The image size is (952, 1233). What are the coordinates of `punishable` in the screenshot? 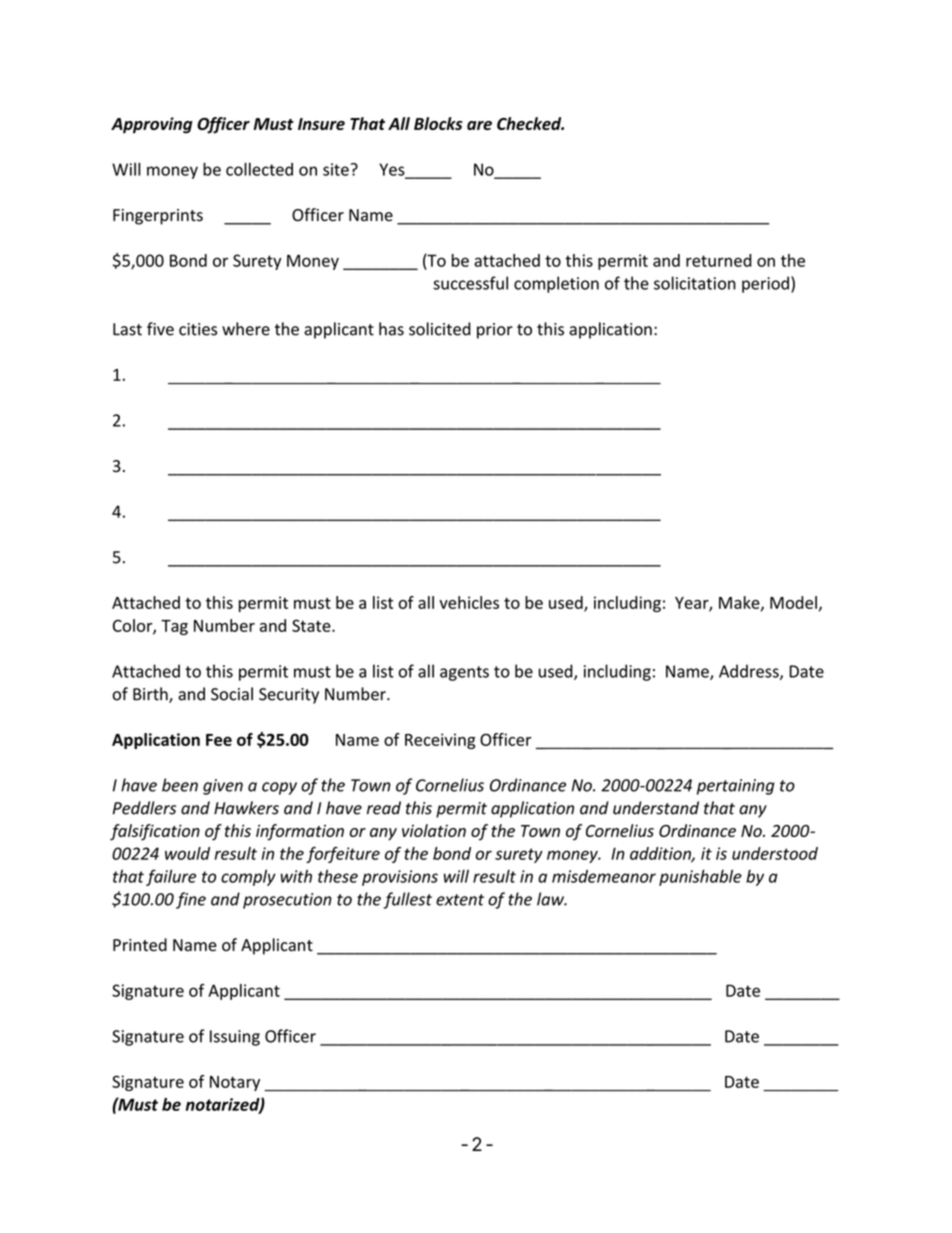 It's located at (700, 877).
